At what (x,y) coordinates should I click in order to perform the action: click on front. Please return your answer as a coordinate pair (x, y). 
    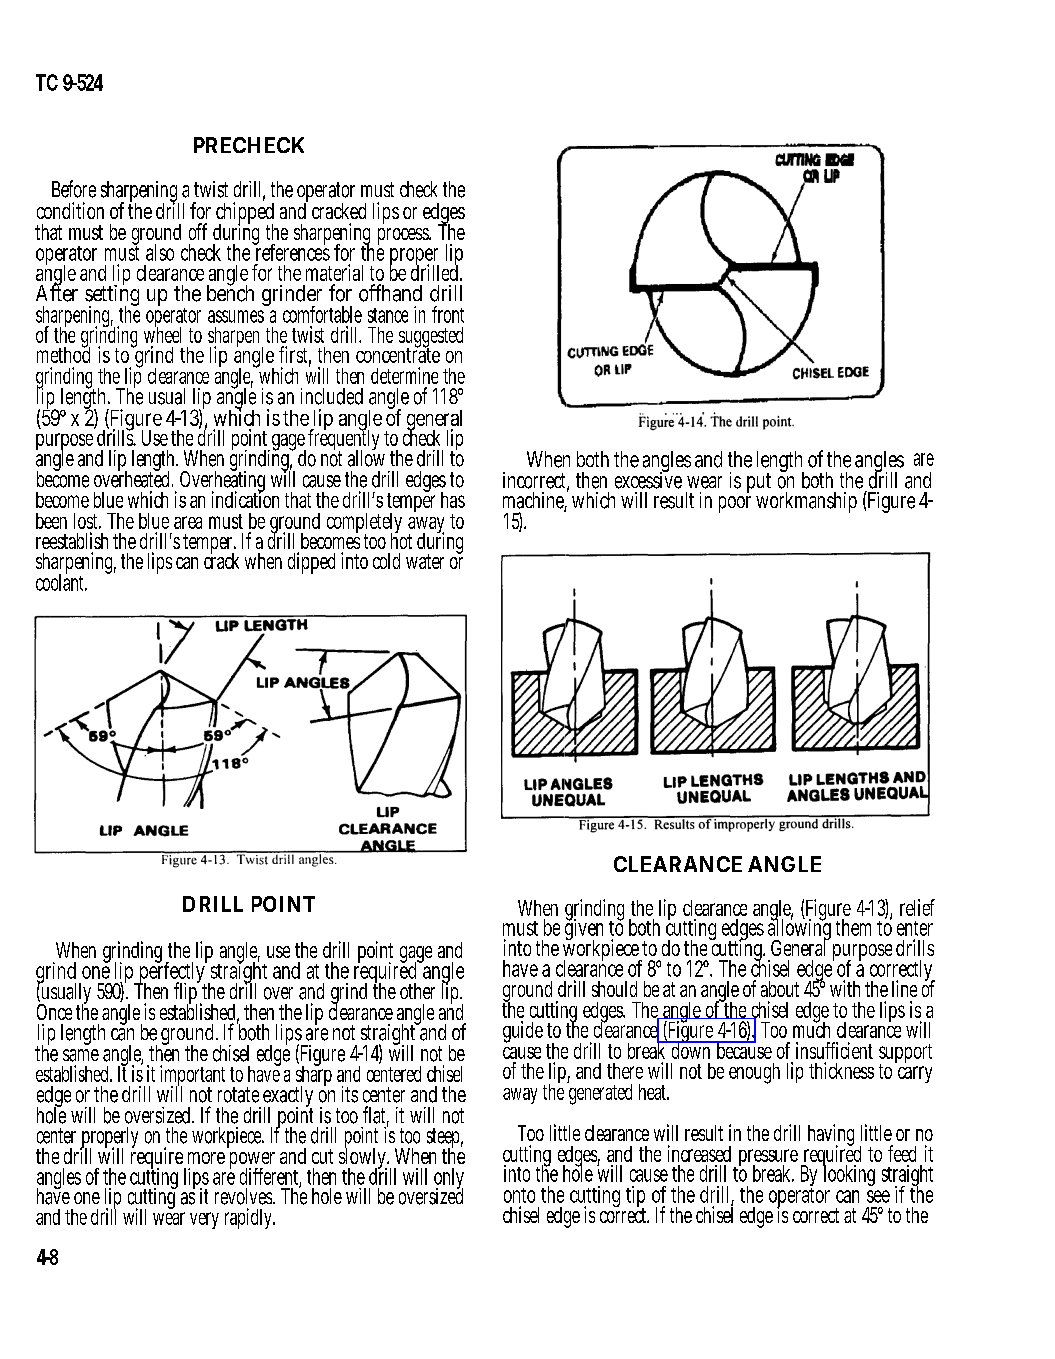
    Looking at the image, I should click on (448, 314).
